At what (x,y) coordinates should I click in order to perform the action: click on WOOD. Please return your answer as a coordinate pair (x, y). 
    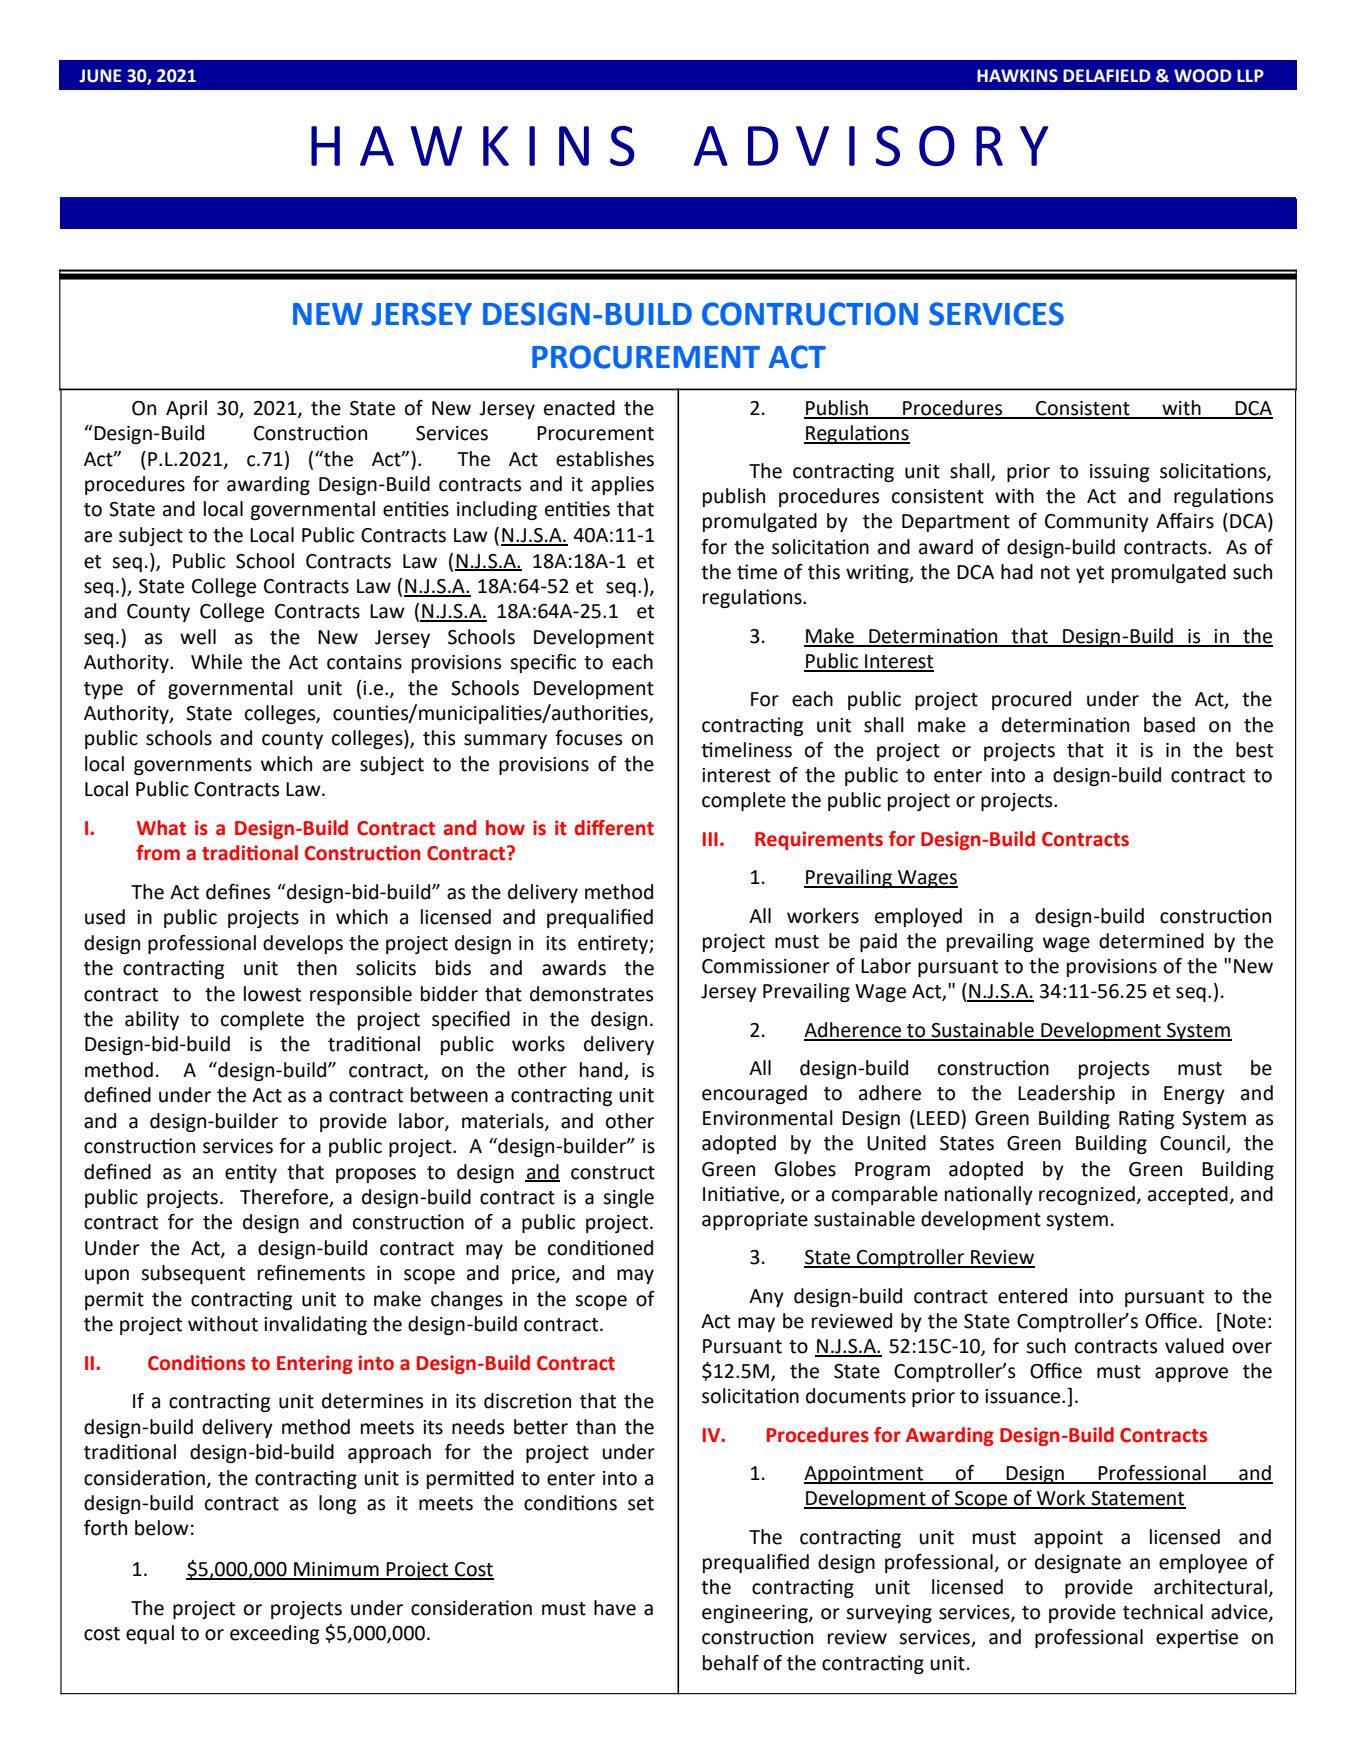
    Looking at the image, I should click on (1203, 76).
